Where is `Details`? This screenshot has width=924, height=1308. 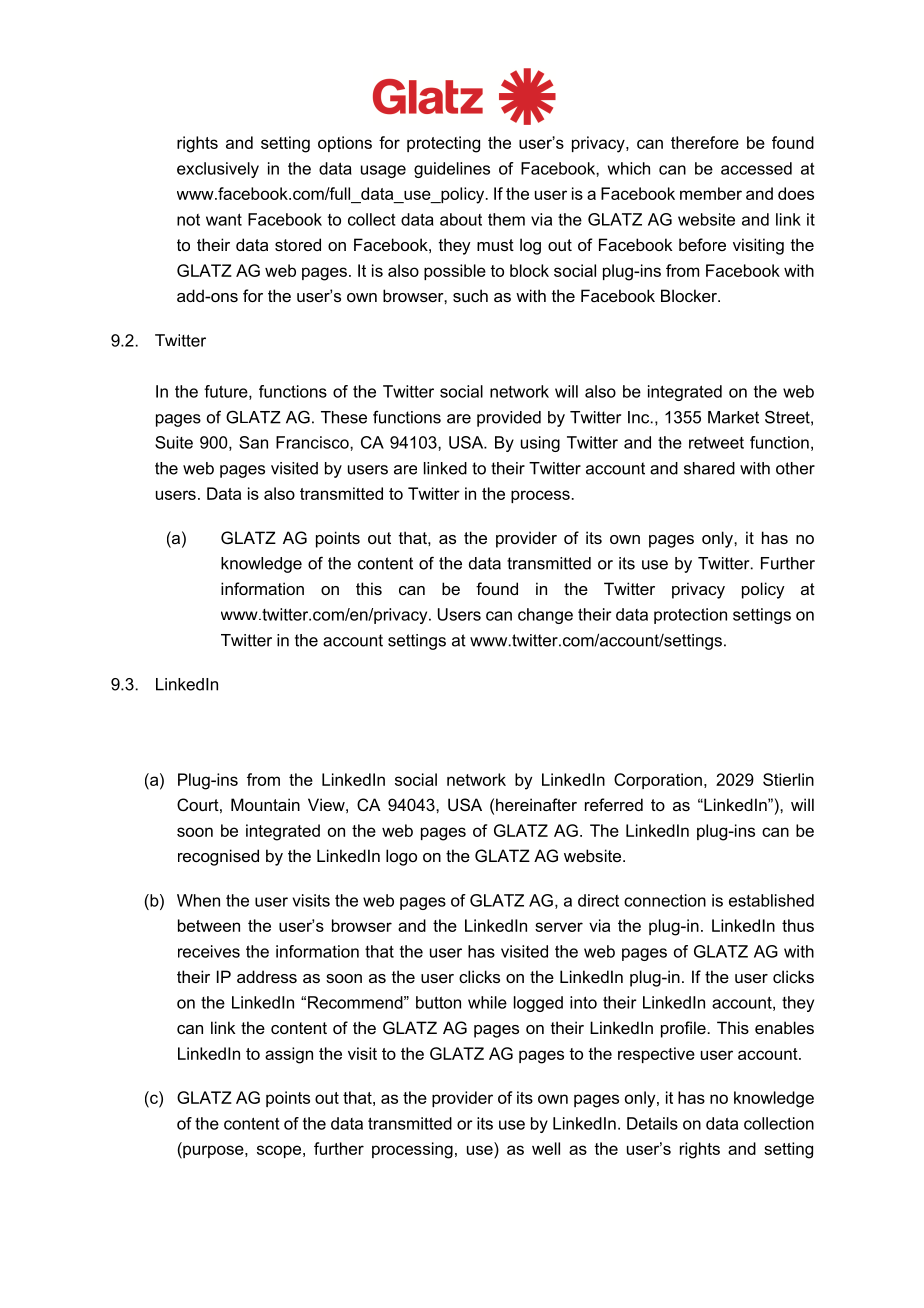 Details is located at coordinates (652, 1123).
